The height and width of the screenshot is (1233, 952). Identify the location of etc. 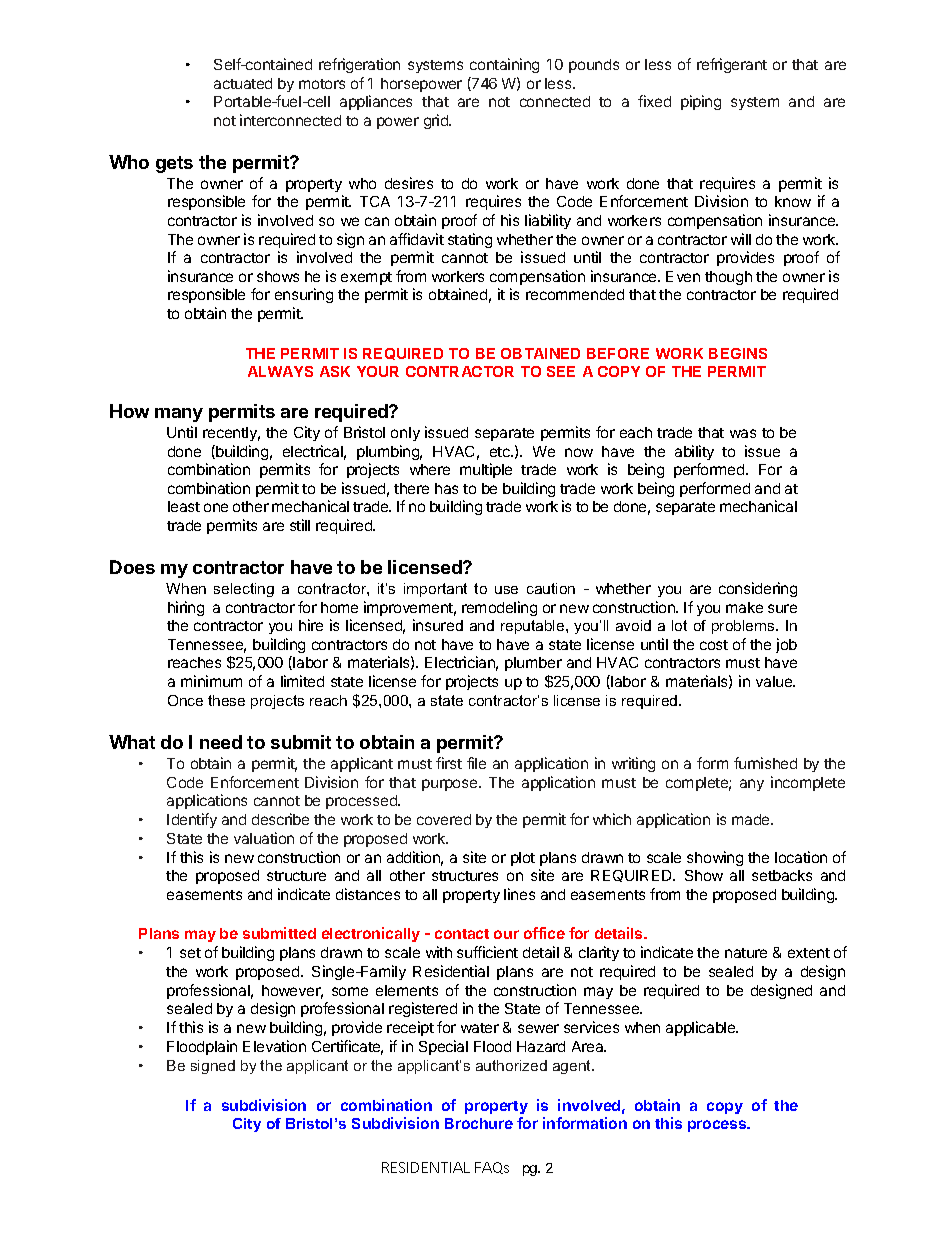
(501, 452).
